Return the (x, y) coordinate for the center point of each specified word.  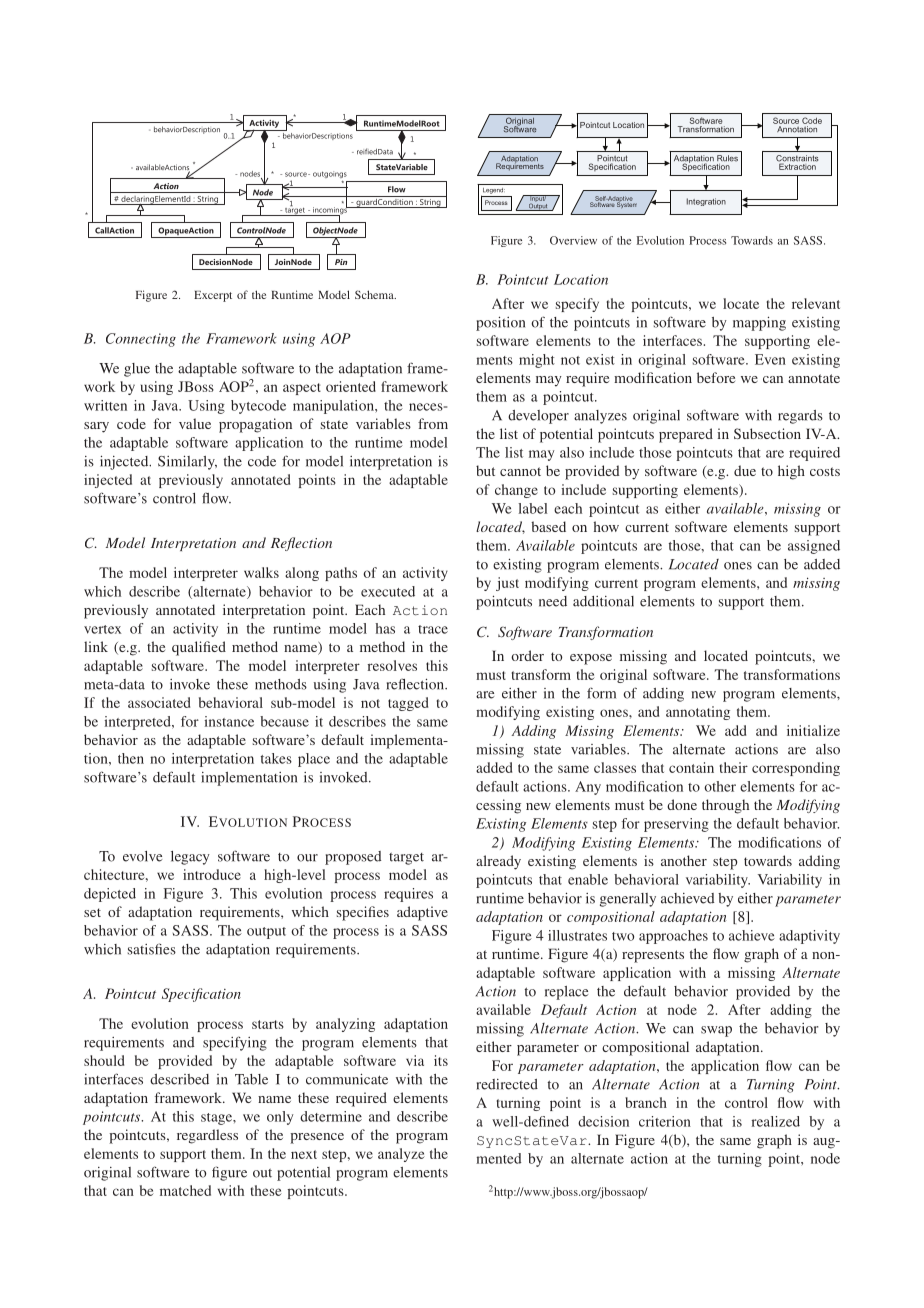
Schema (375, 294)
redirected (507, 1084)
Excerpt (213, 296)
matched (185, 1190)
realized (776, 1121)
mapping (759, 323)
